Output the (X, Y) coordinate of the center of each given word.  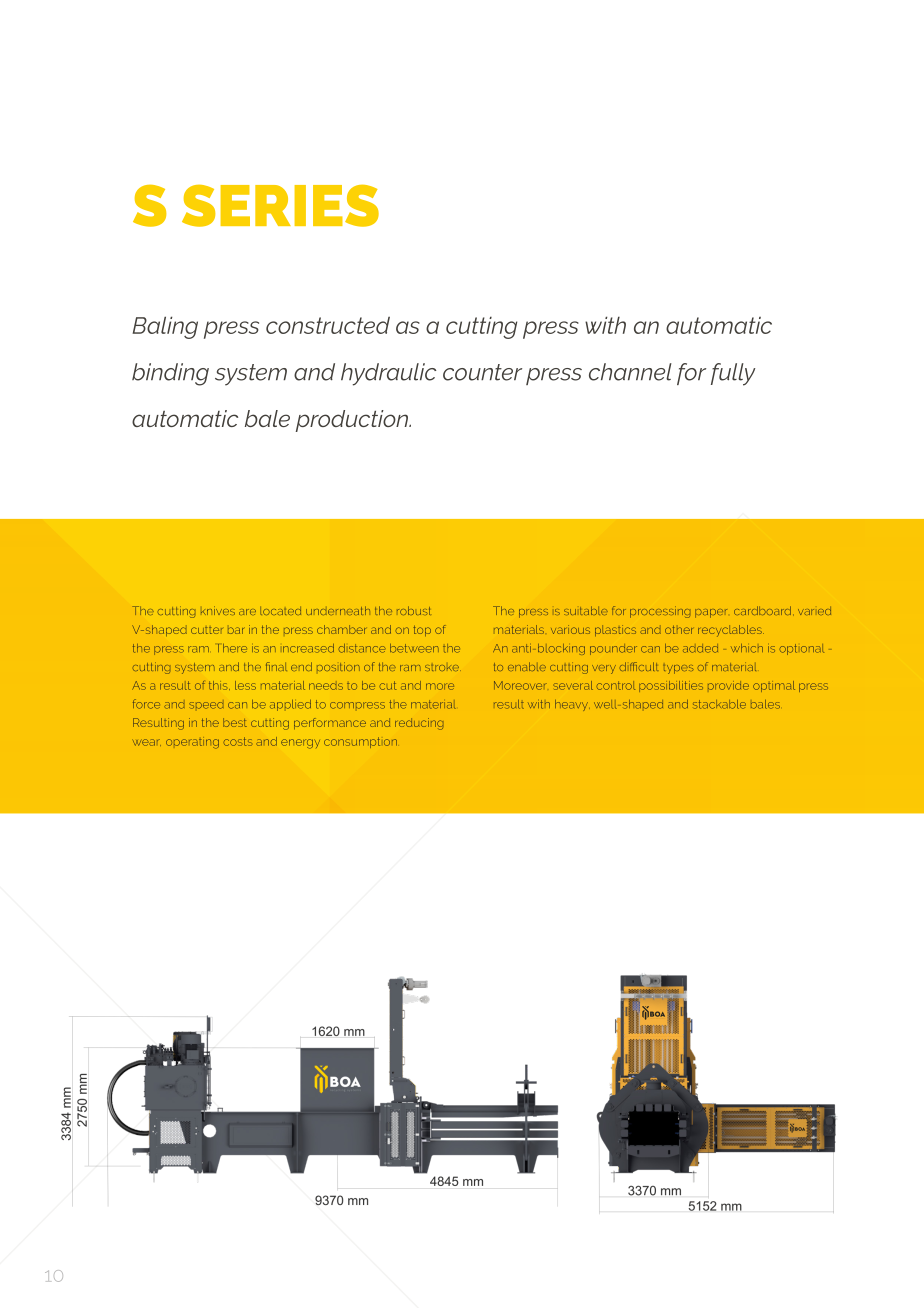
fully (733, 374)
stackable (719, 704)
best (235, 722)
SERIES (280, 206)
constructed (328, 325)
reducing (419, 724)
